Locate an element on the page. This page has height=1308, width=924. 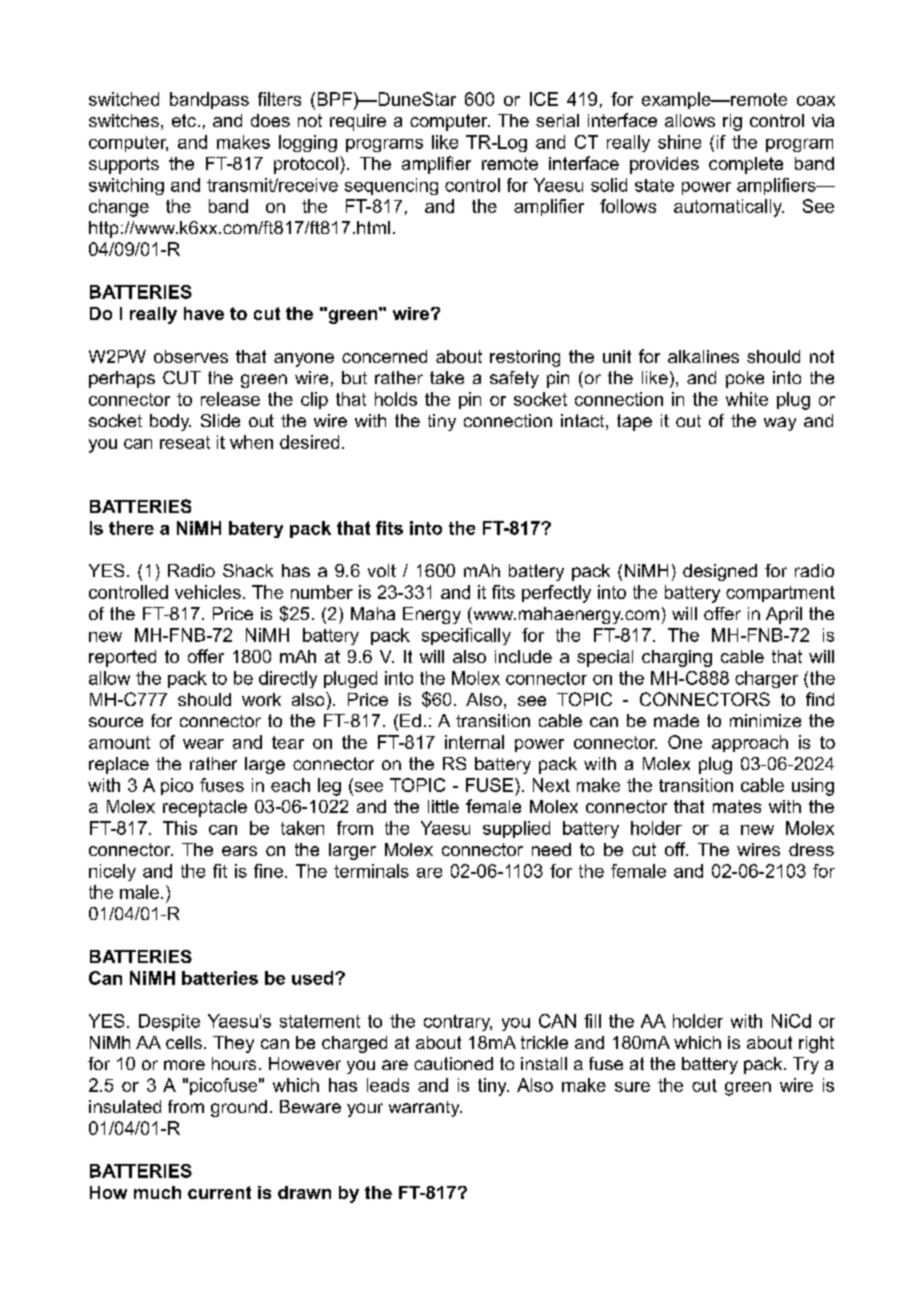
specifically is located at coordinates (466, 636).
